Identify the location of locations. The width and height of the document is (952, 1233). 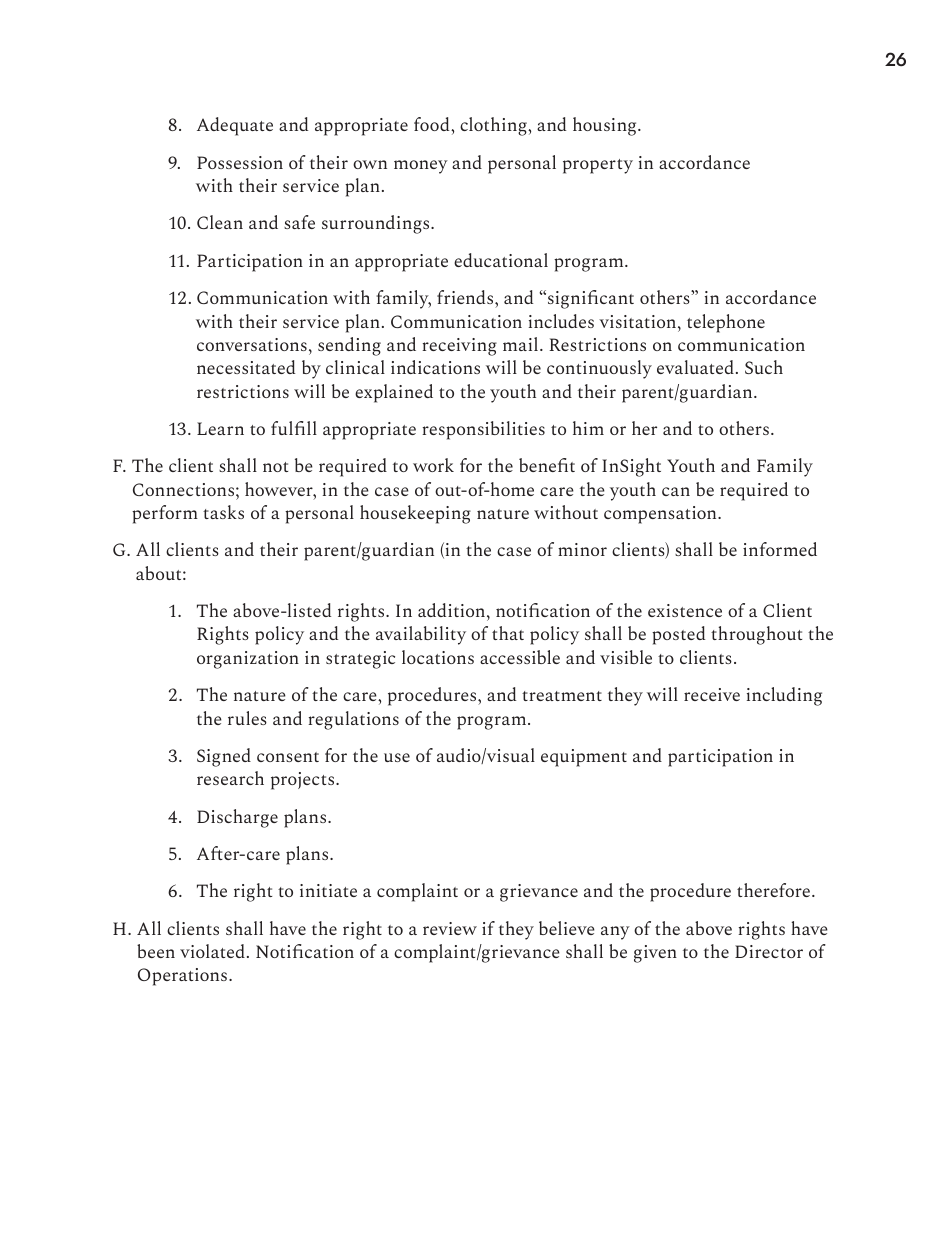
(438, 657).
